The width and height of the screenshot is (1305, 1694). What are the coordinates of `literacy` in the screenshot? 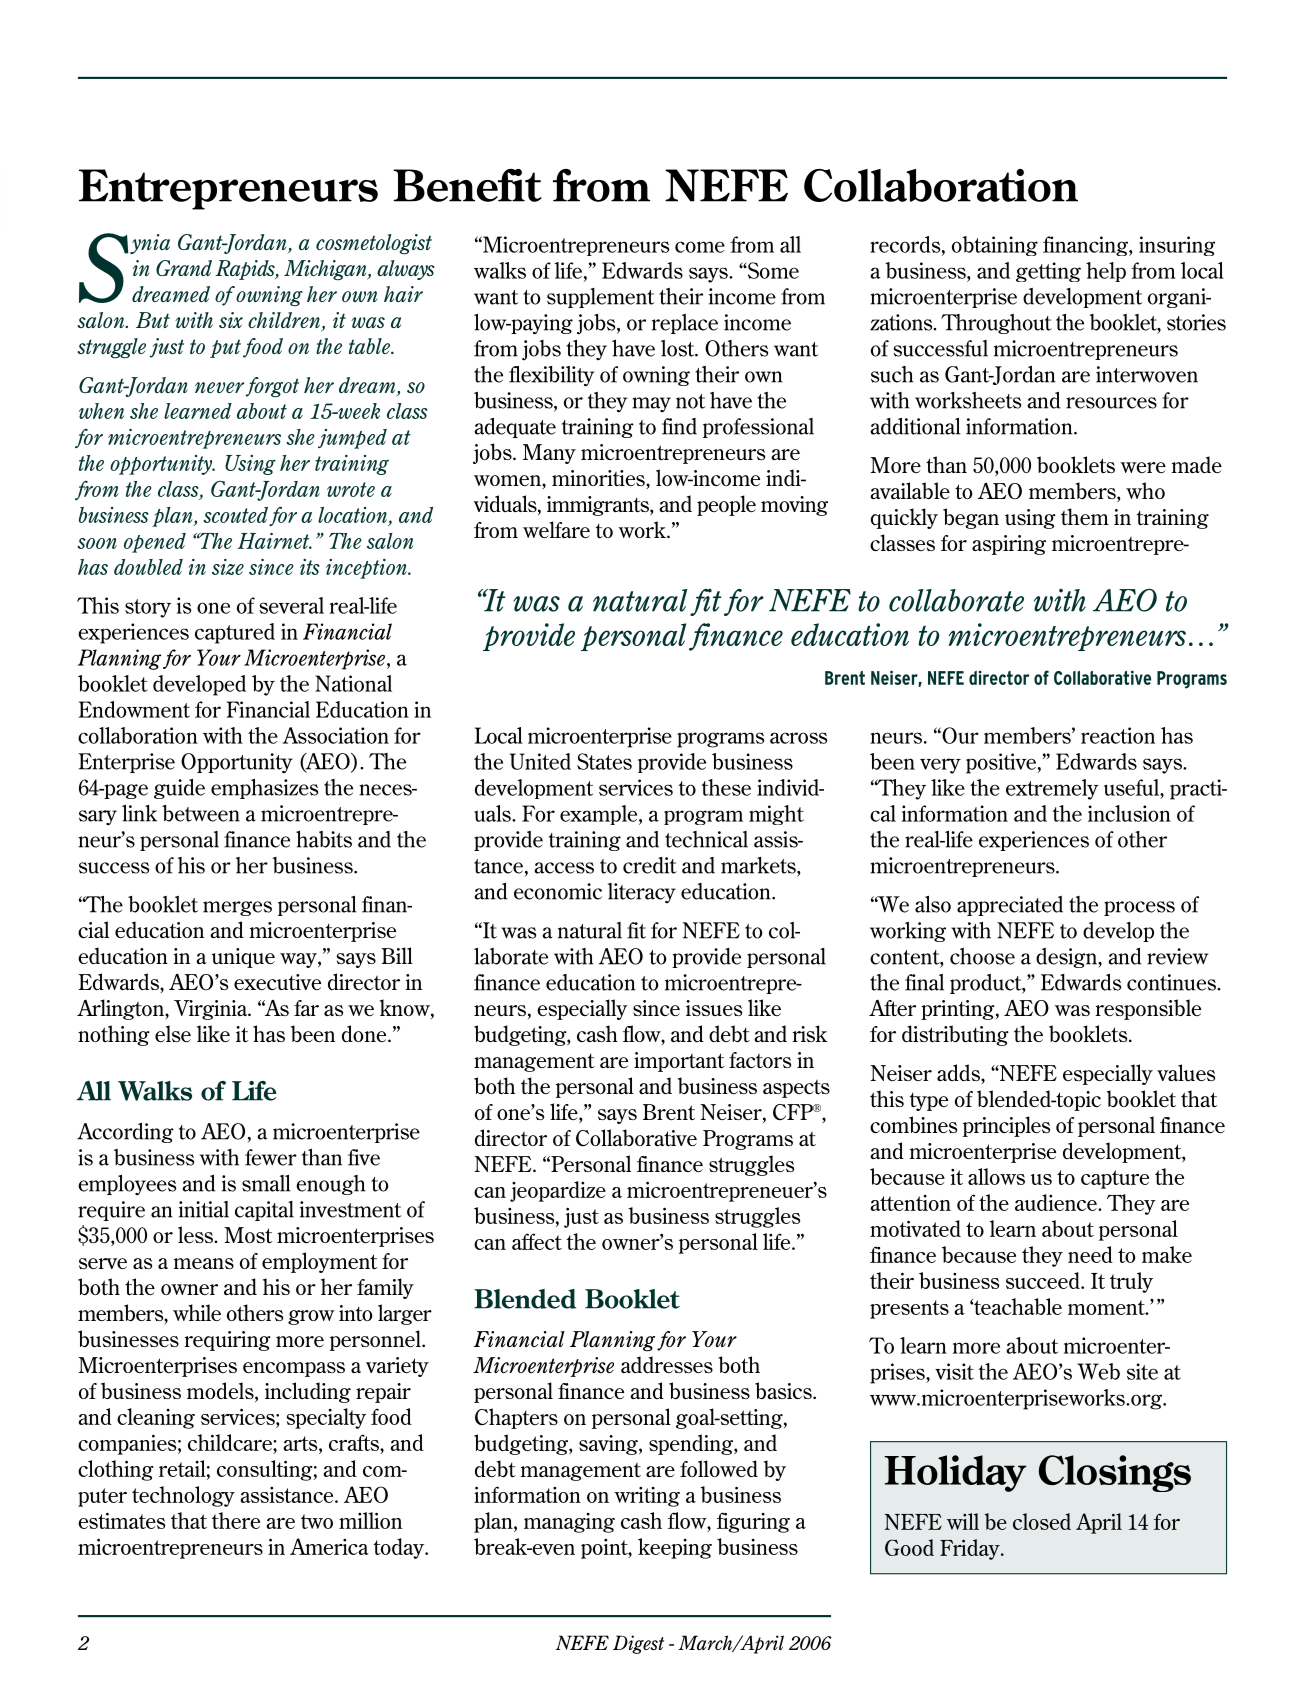 It's located at (642, 893).
